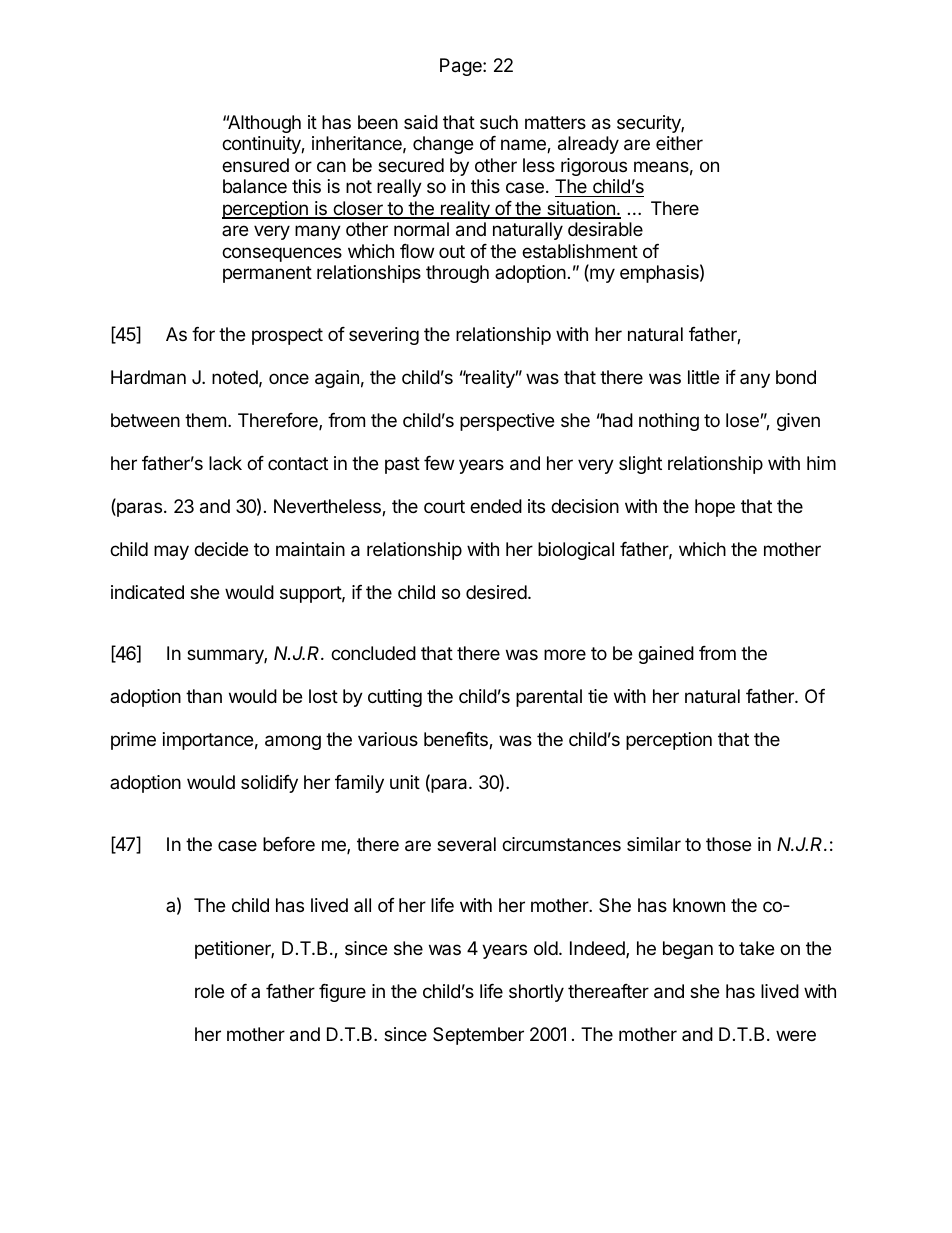 The height and width of the document is (1233, 952). Describe the element at coordinates (499, 122) in the document. I see `such` at that location.
